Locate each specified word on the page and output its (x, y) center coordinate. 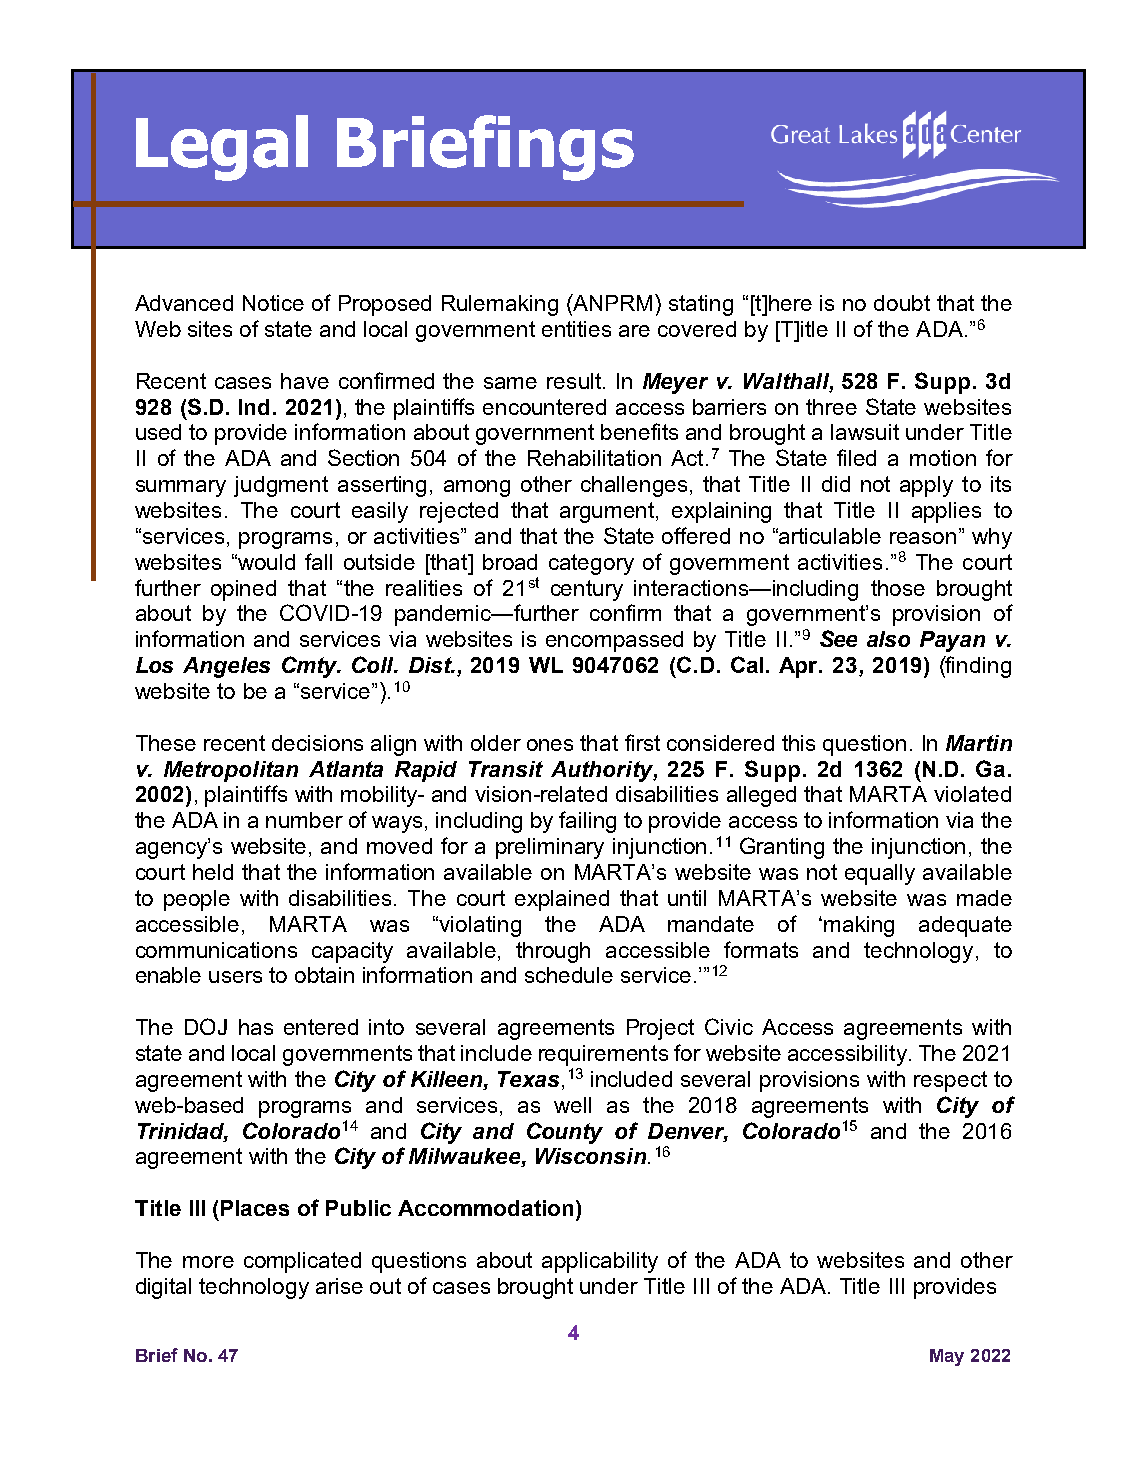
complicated (302, 1262)
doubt (902, 303)
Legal (222, 148)
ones (550, 745)
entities (576, 329)
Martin (979, 743)
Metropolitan (231, 771)
